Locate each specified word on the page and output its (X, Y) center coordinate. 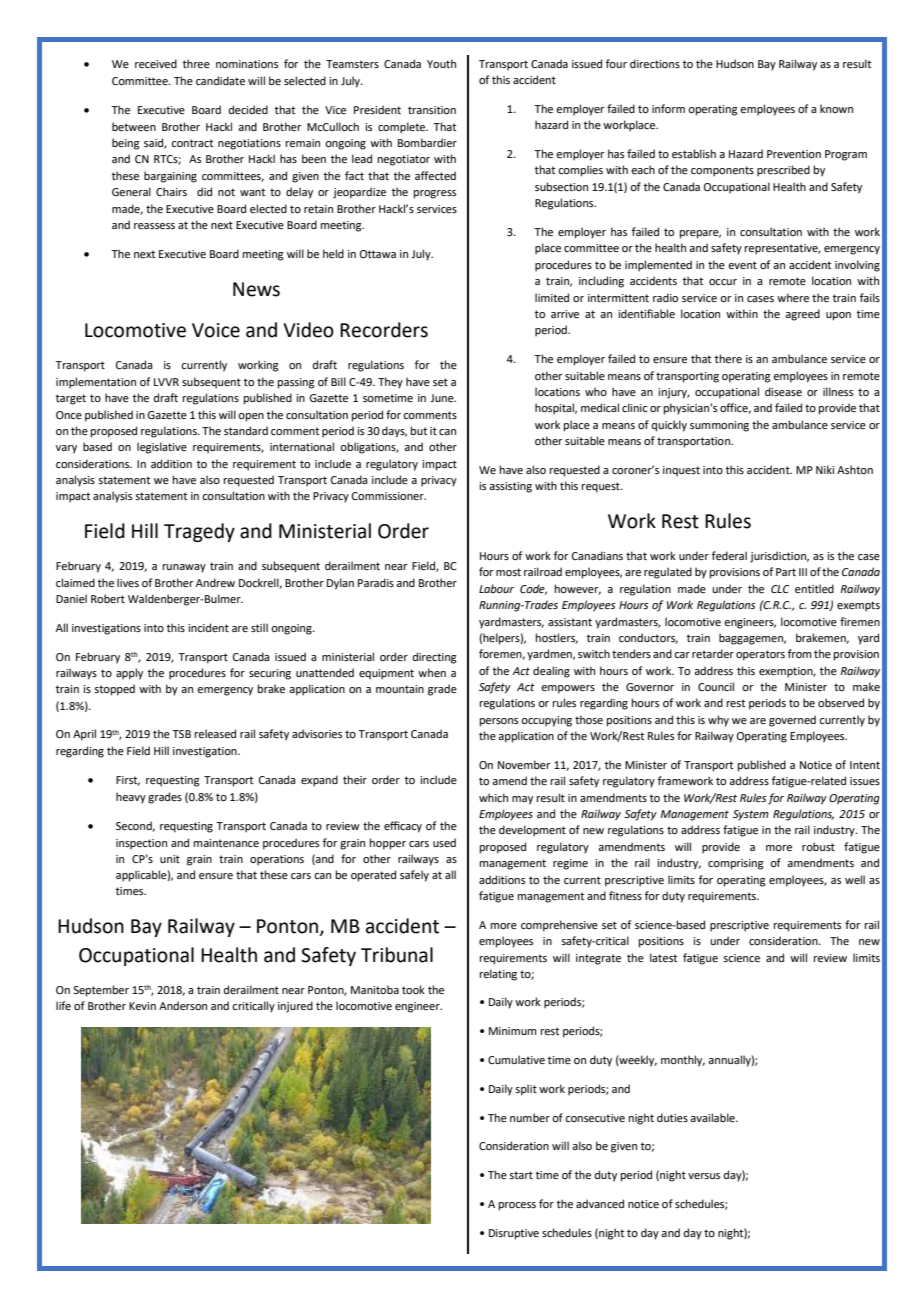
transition (432, 110)
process (517, 1206)
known (836, 108)
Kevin (142, 1006)
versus (704, 1176)
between (134, 126)
